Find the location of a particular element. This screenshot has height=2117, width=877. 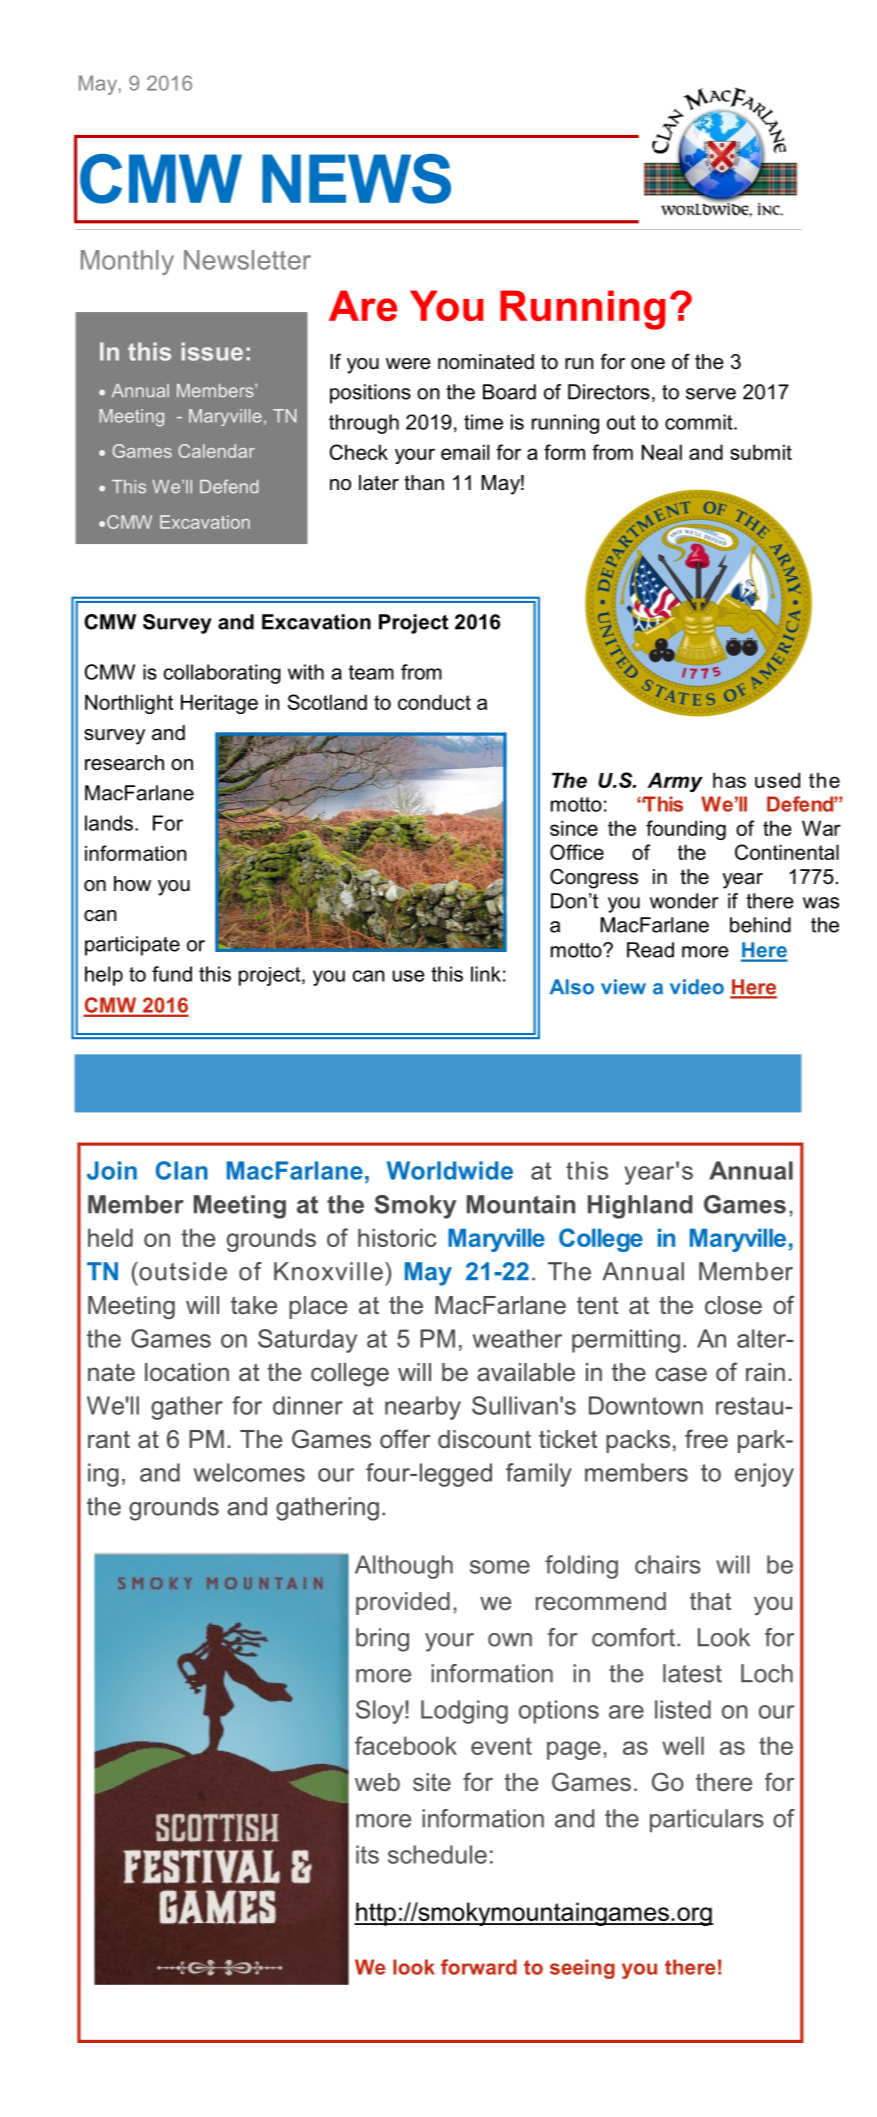

serve is located at coordinates (711, 394).
